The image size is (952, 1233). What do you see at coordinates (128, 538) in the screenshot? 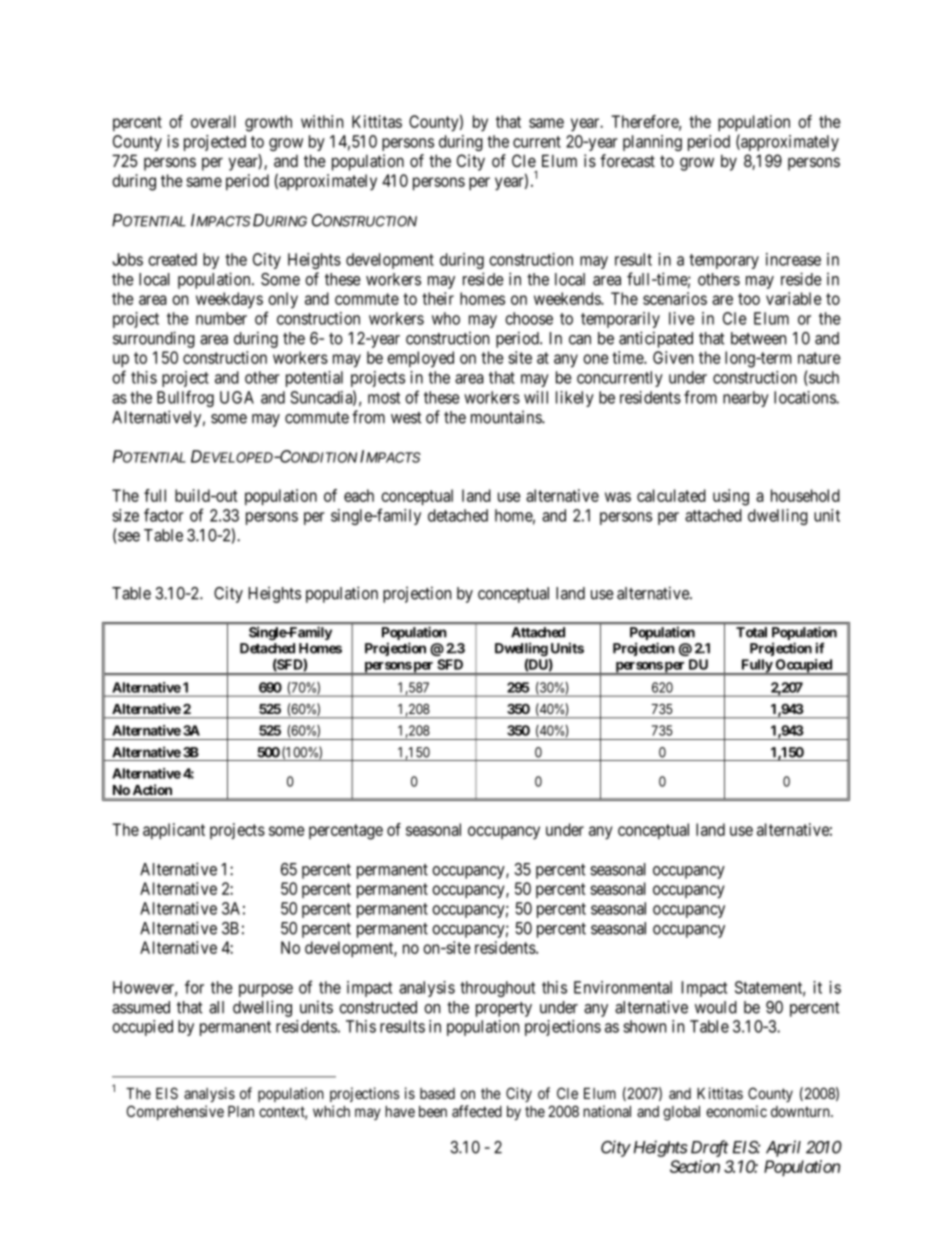
I see `see` at bounding box center [128, 538].
